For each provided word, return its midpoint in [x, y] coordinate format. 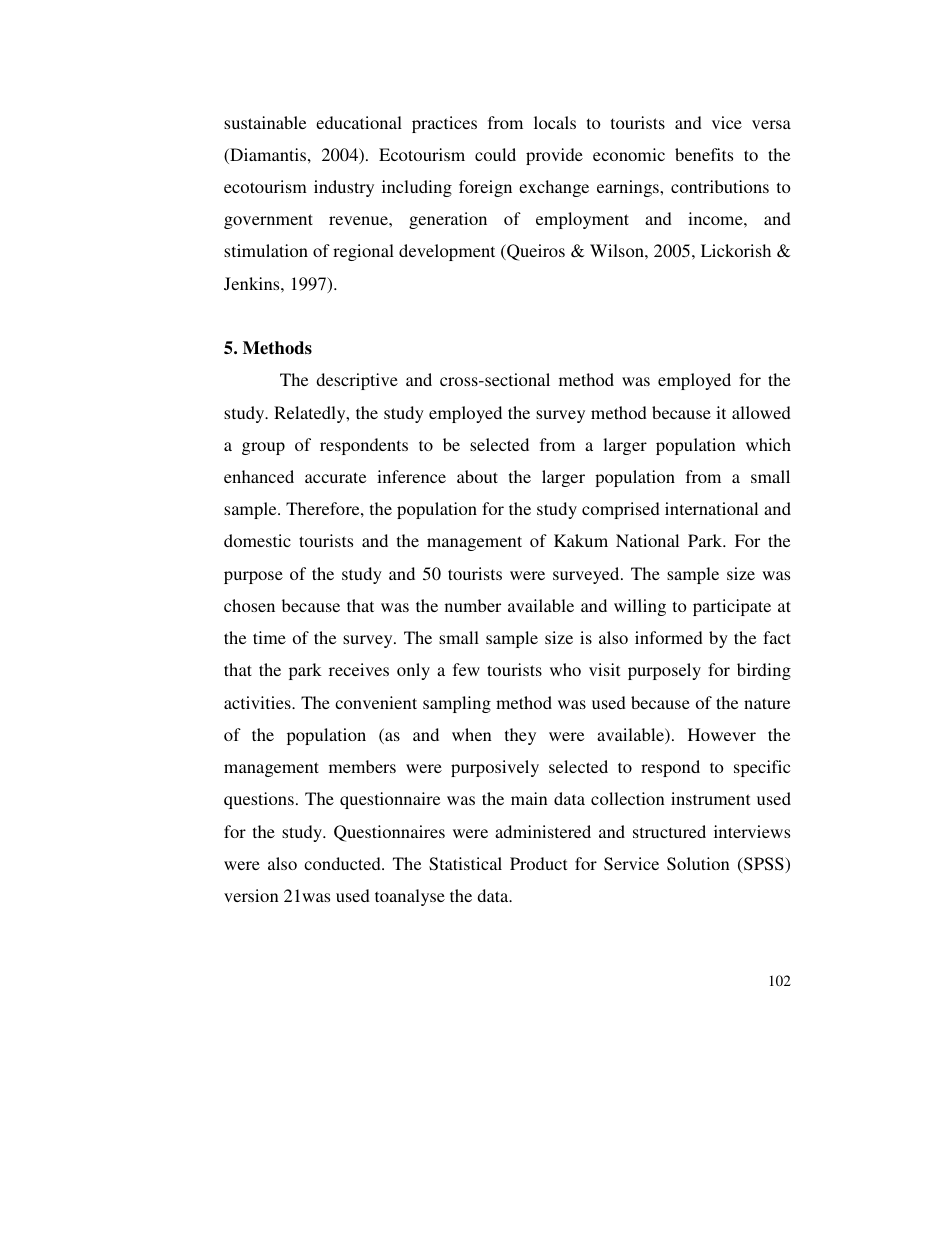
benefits [704, 154]
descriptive [357, 381]
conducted [343, 863]
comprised [621, 510]
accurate [335, 477]
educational [359, 122]
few [466, 669]
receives [359, 669]
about [477, 476]
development [447, 252]
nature [767, 703]
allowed [761, 412]
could [495, 154]
